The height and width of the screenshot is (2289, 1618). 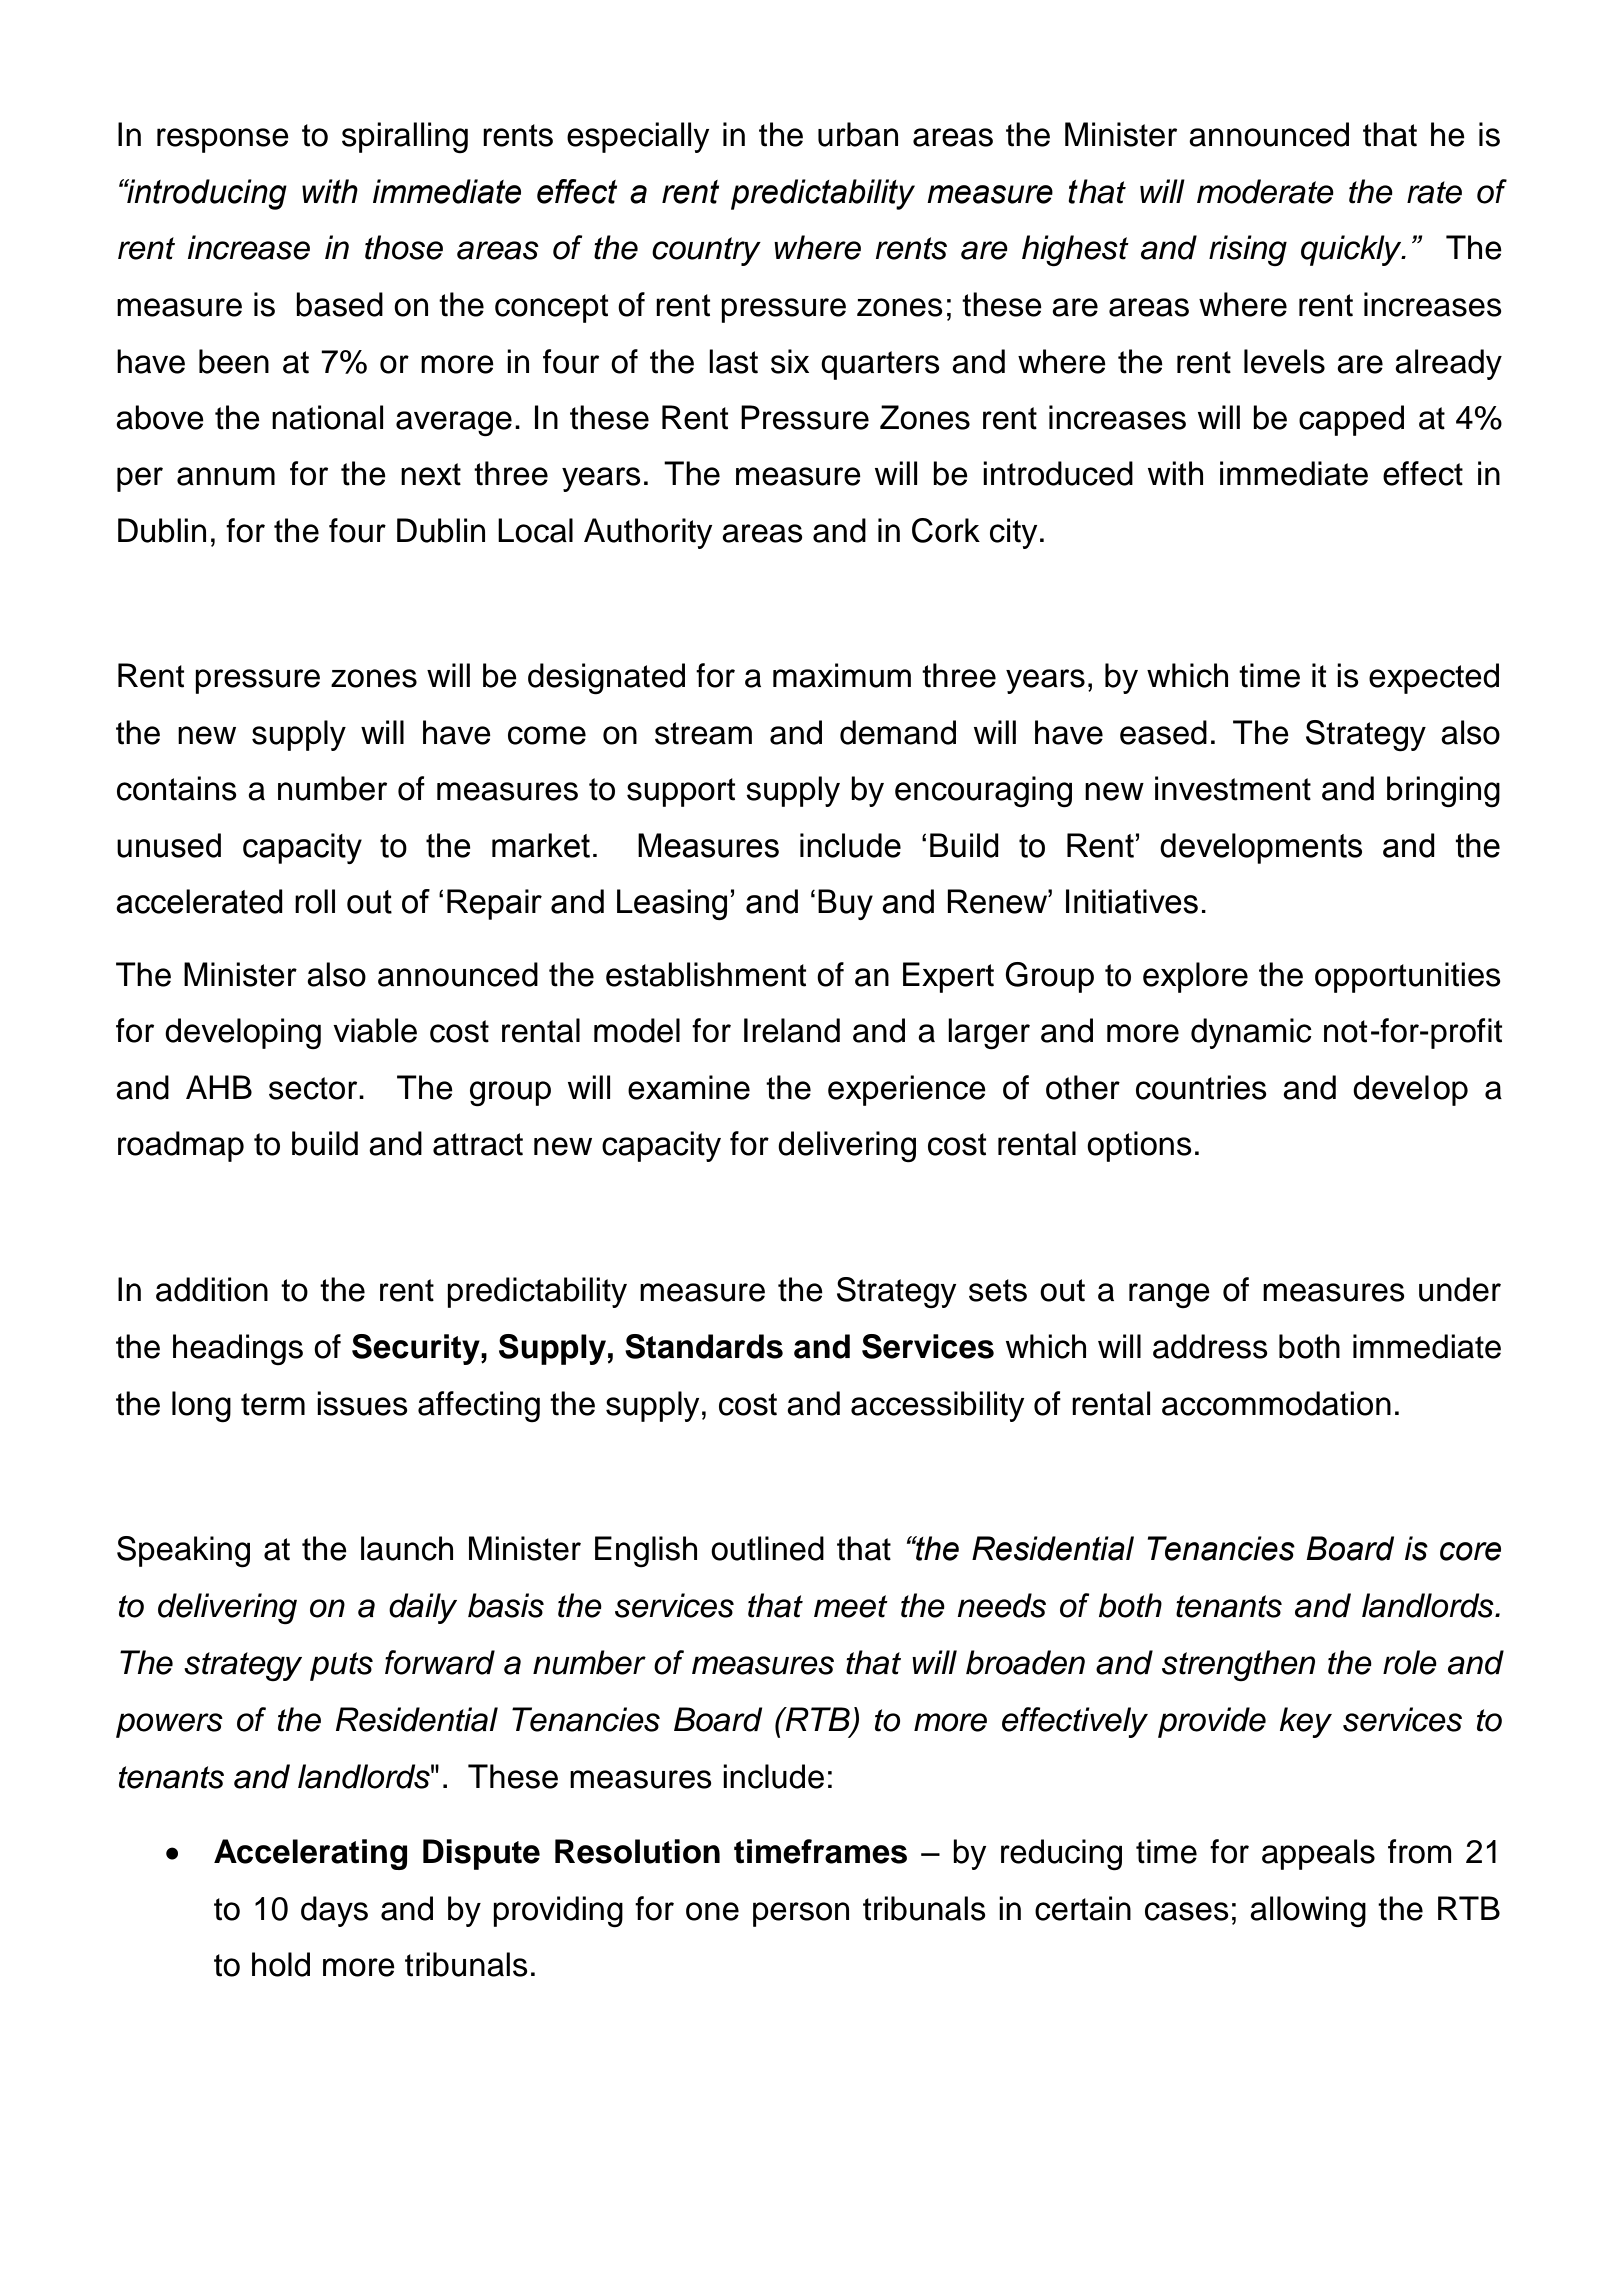 I want to click on urban, so click(x=858, y=134).
